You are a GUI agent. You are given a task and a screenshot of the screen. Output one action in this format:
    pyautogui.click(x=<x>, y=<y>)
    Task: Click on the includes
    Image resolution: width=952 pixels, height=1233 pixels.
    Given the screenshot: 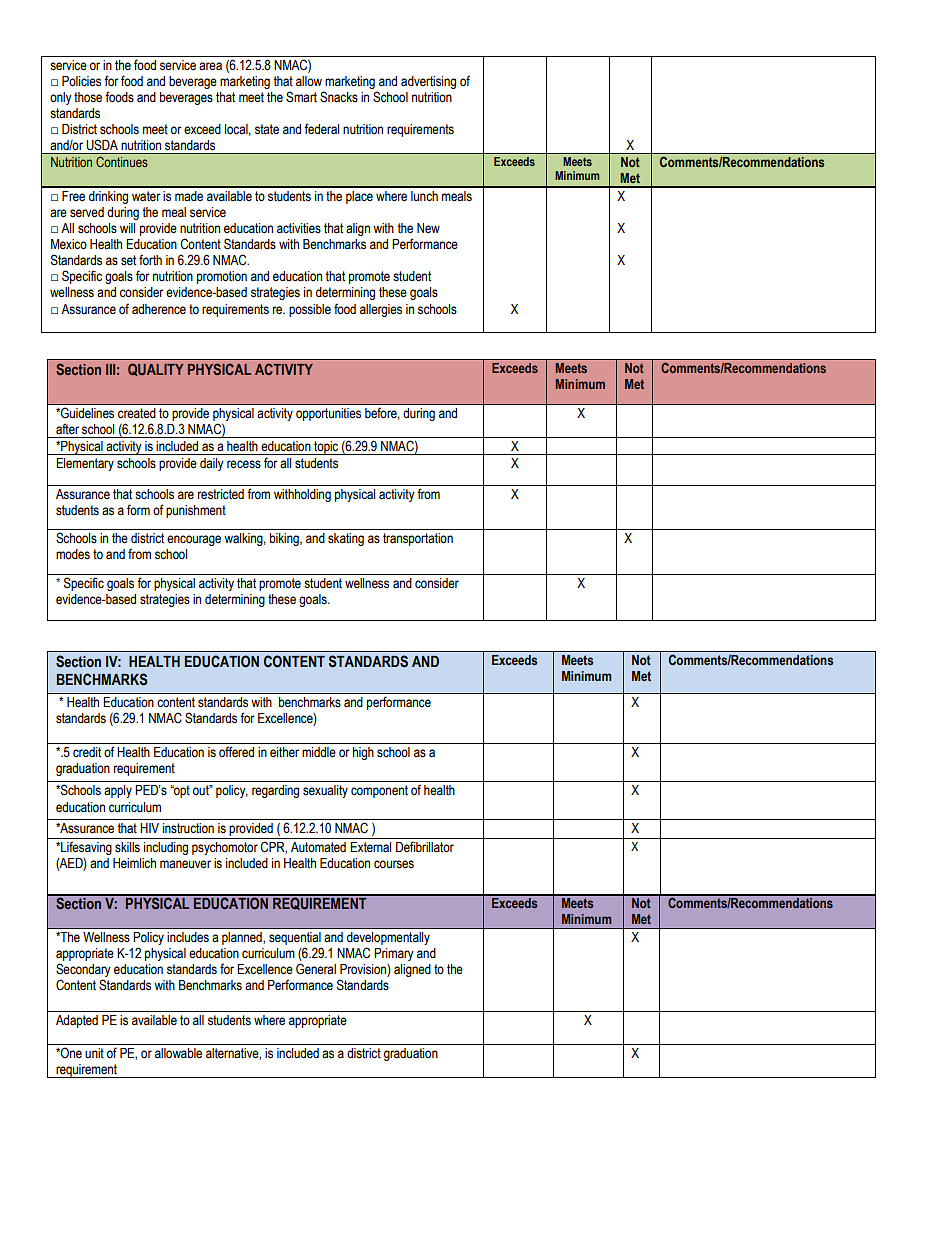 What is the action you would take?
    pyautogui.click(x=188, y=937)
